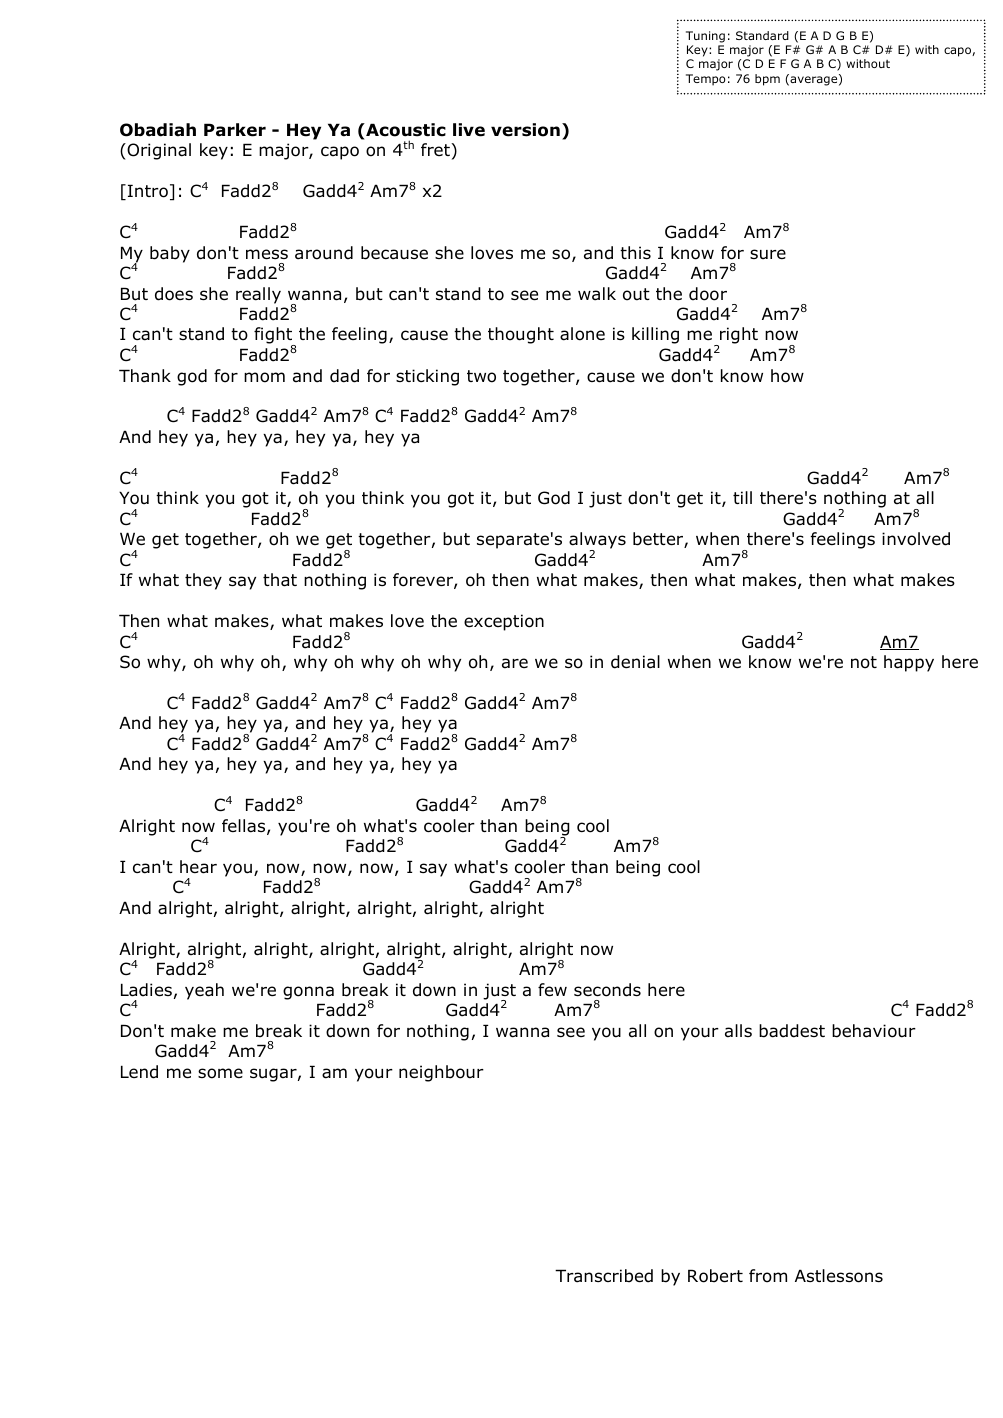  What do you see at coordinates (742, 497) in the screenshot?
I see `till` at bounding box center [742, 497].
